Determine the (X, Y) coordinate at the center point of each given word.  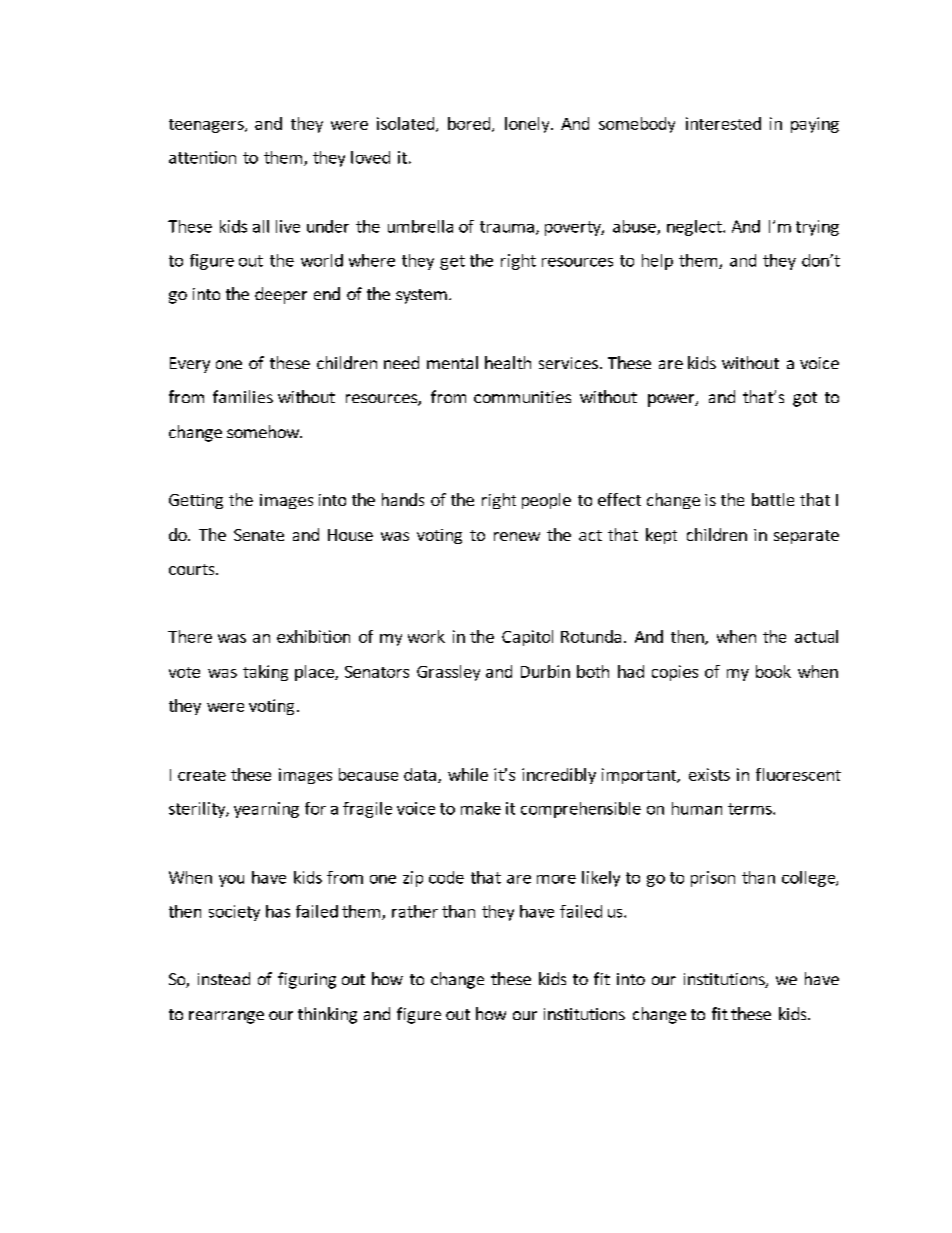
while (468, 774)
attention (202, 157)
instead (224, 978)
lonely (528, 125)
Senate (259, 535)
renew (517, 536)
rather (415, 911)
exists (709, 774)
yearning (266, 810)
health (508, 362)
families (243, 396)
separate (806, 537)
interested (723, 123)
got (805, 399)
